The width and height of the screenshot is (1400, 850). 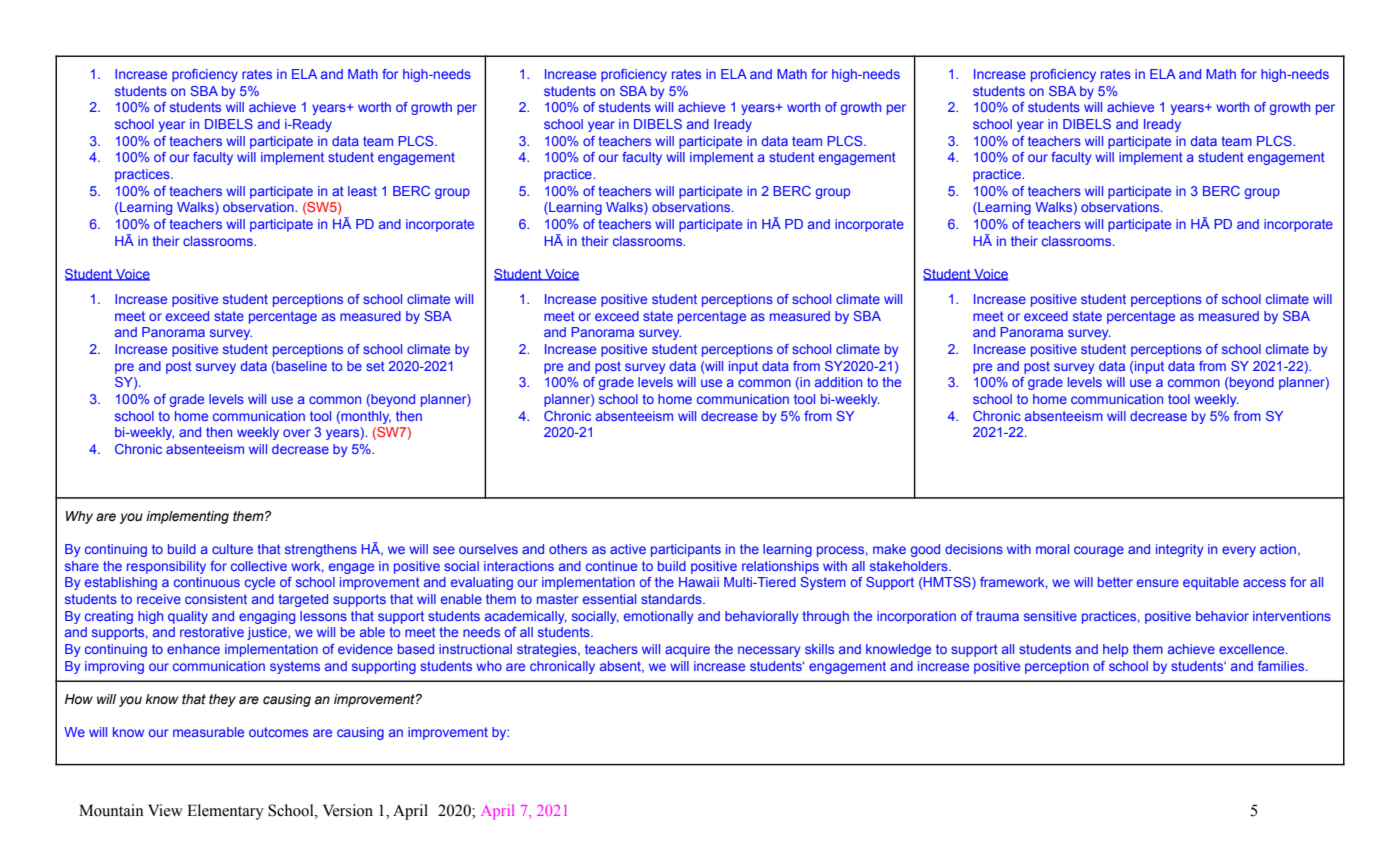 What do you see at coordinates (1158, 583) in the screenshot?
I see `ensure` at bounding box center [1158, 583].
